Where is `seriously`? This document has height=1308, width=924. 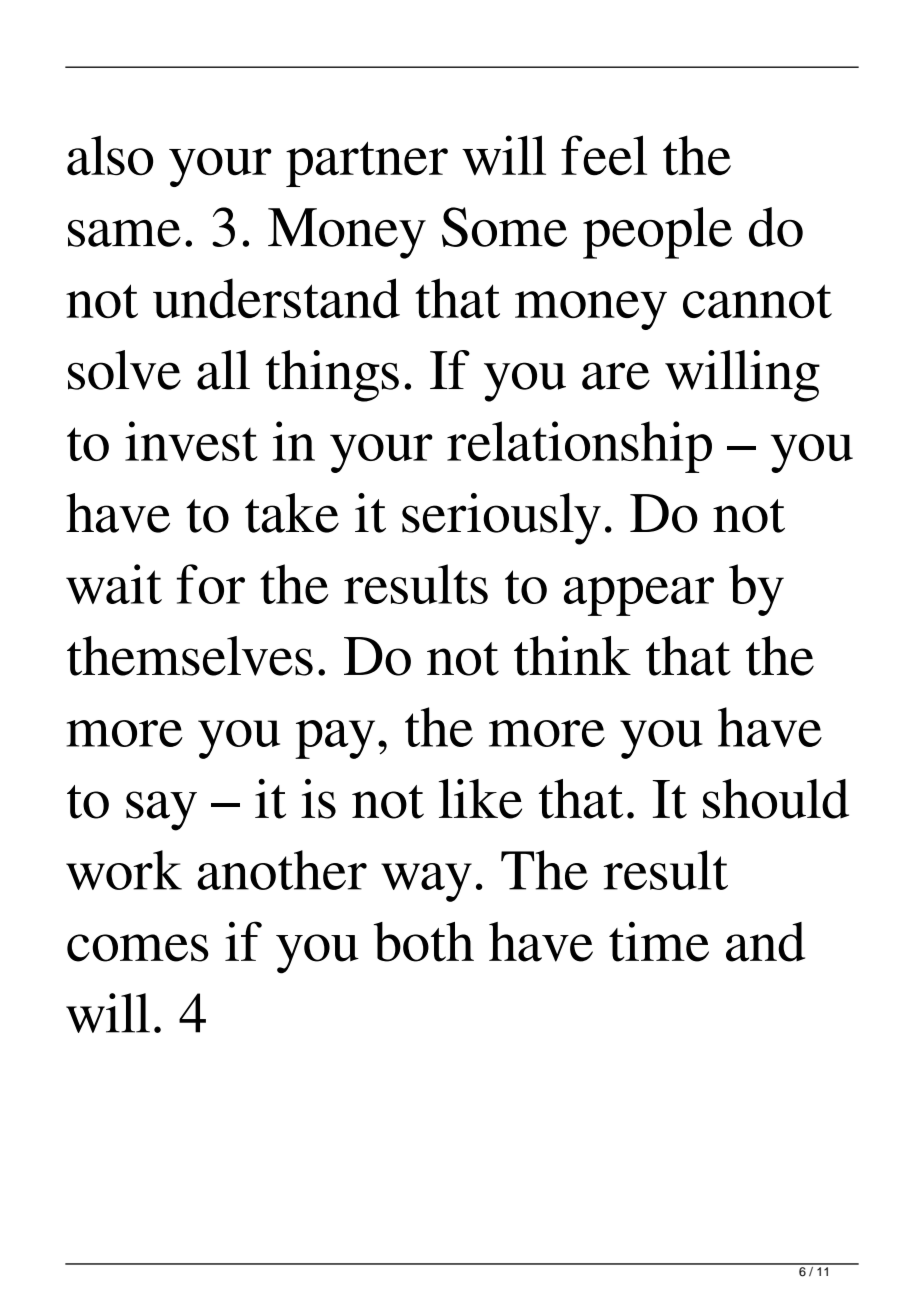 seriously is located at coordinates (501, 519).
